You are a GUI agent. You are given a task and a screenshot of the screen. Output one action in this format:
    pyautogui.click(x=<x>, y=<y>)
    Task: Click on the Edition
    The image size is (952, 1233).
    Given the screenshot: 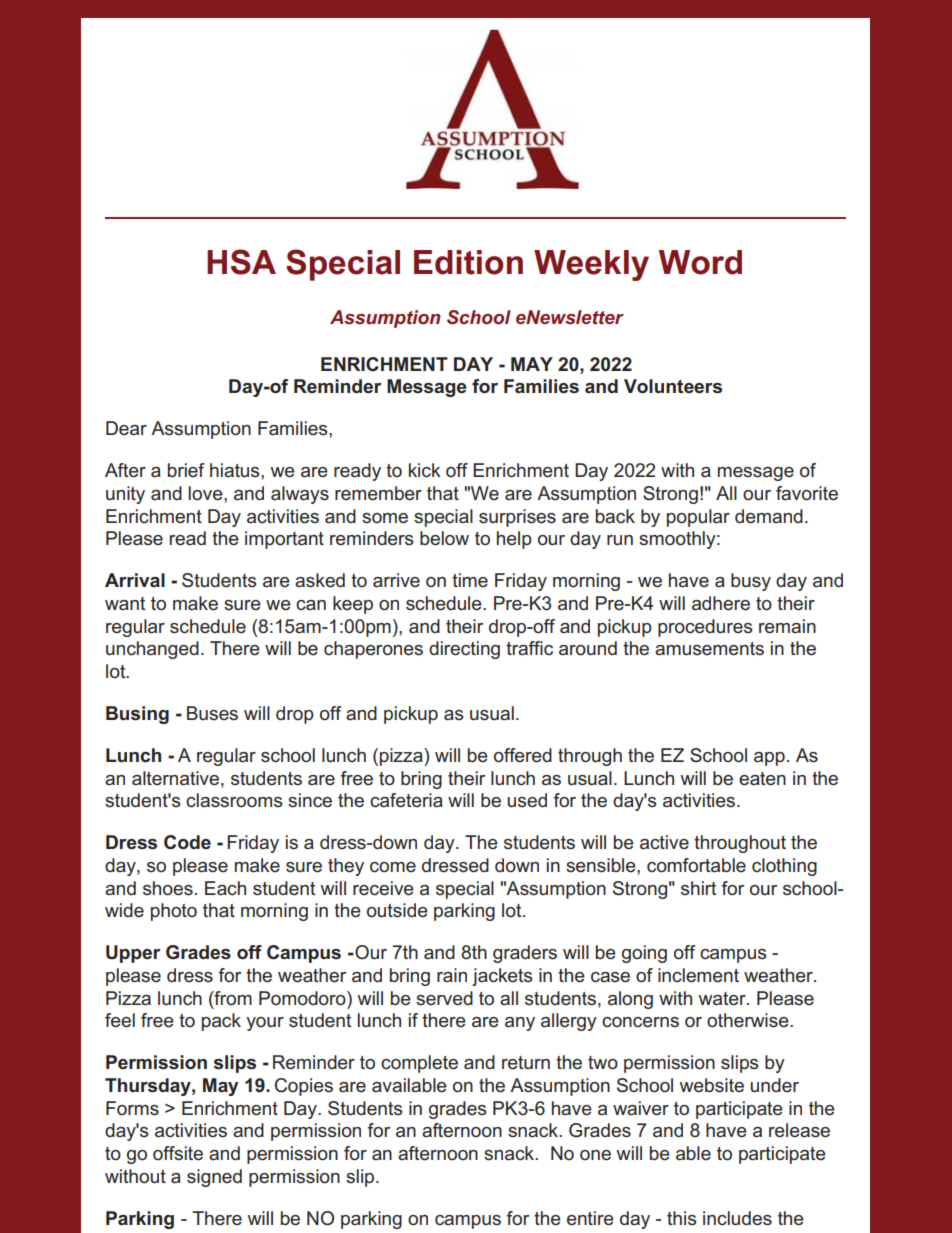 What is the action you would take?
    pyautogui.click(x=468, y=262)
